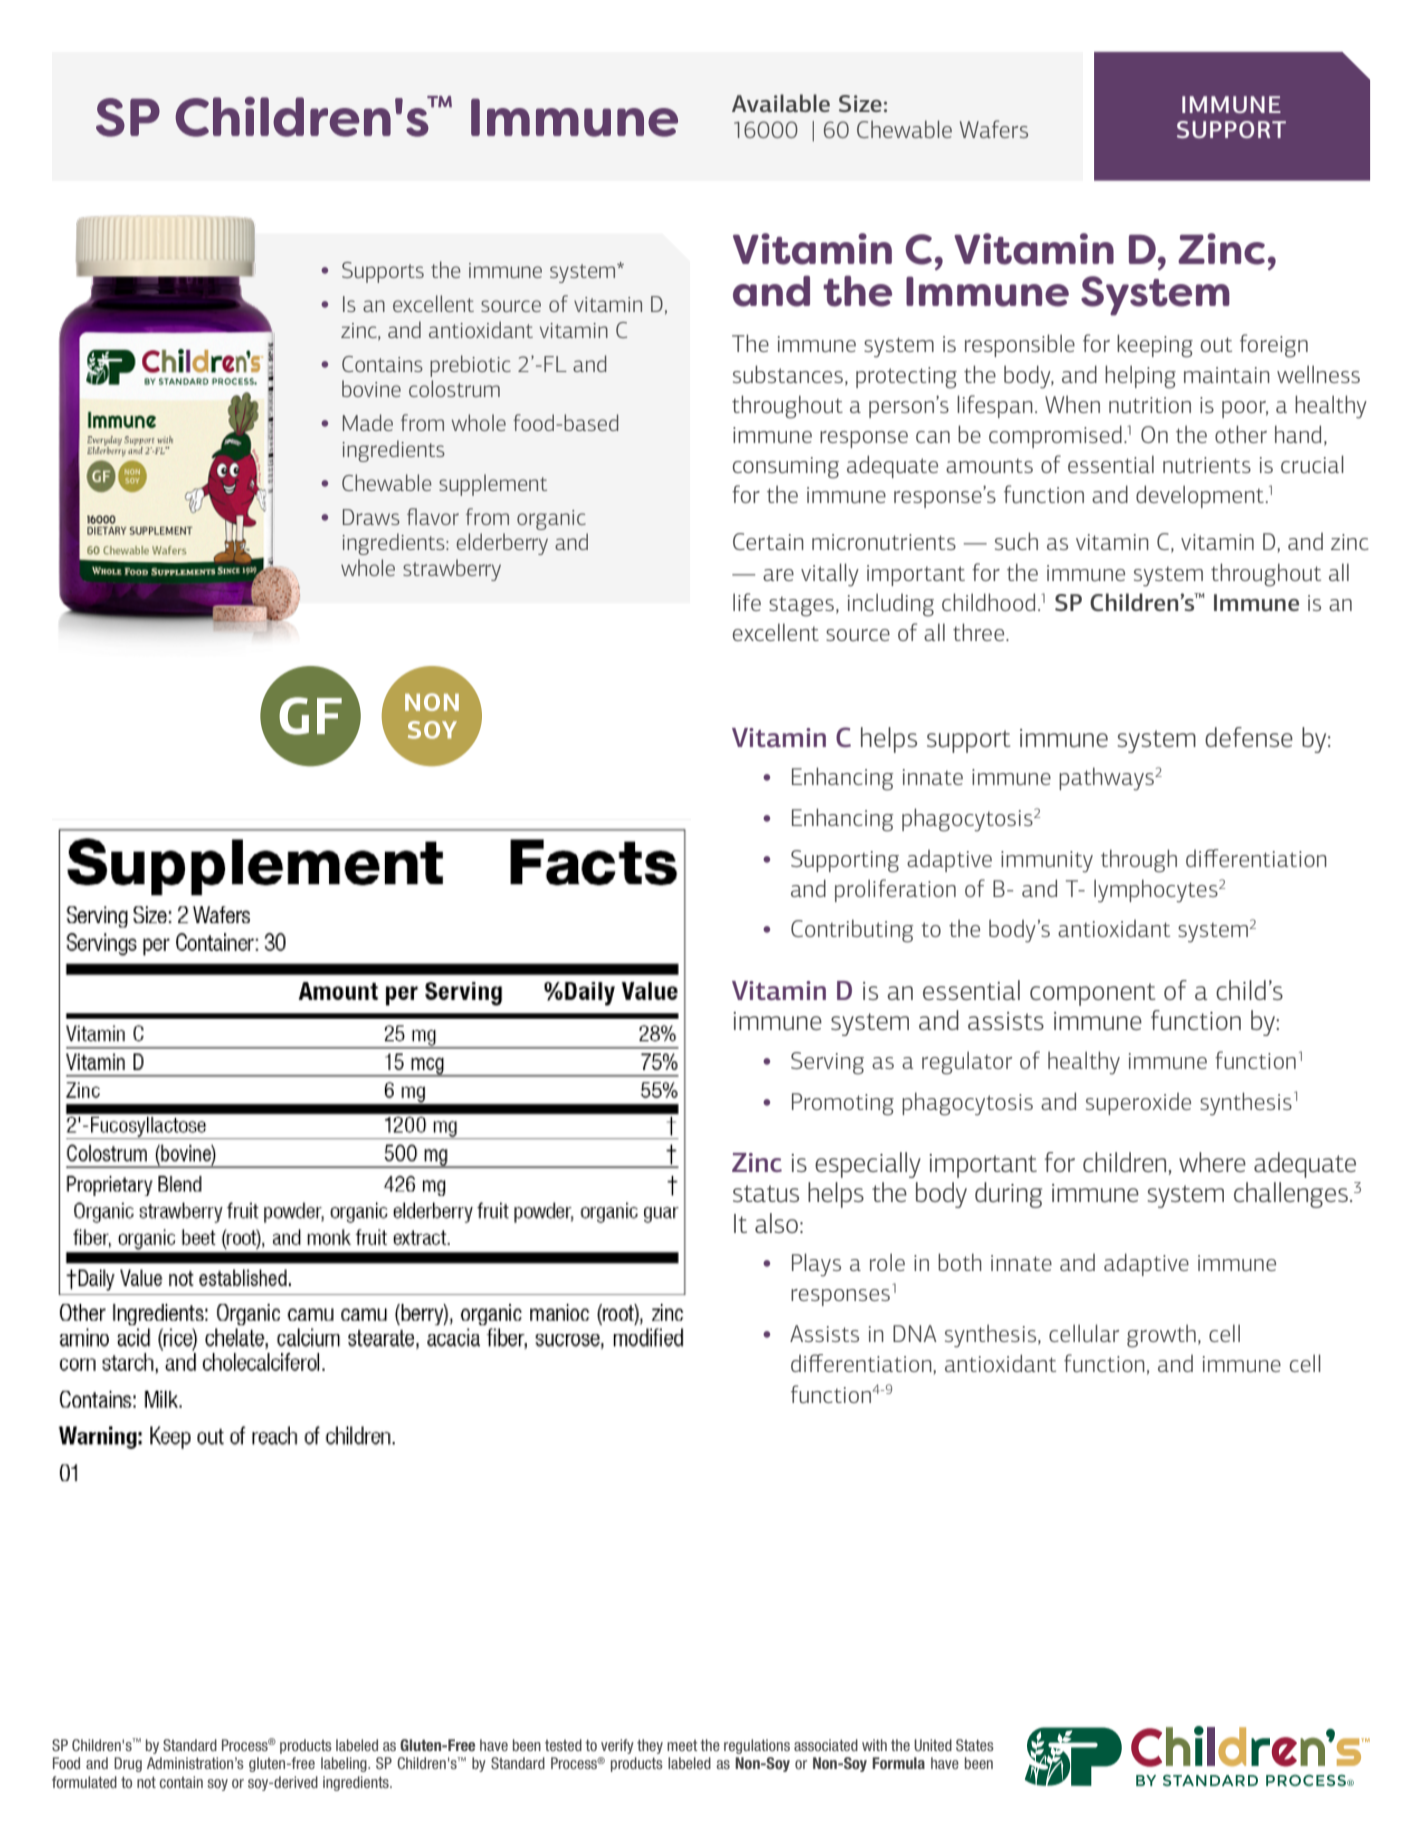  Describe the element at coordinates (1092, 994) in the screenshot. I see `component` at that location.
